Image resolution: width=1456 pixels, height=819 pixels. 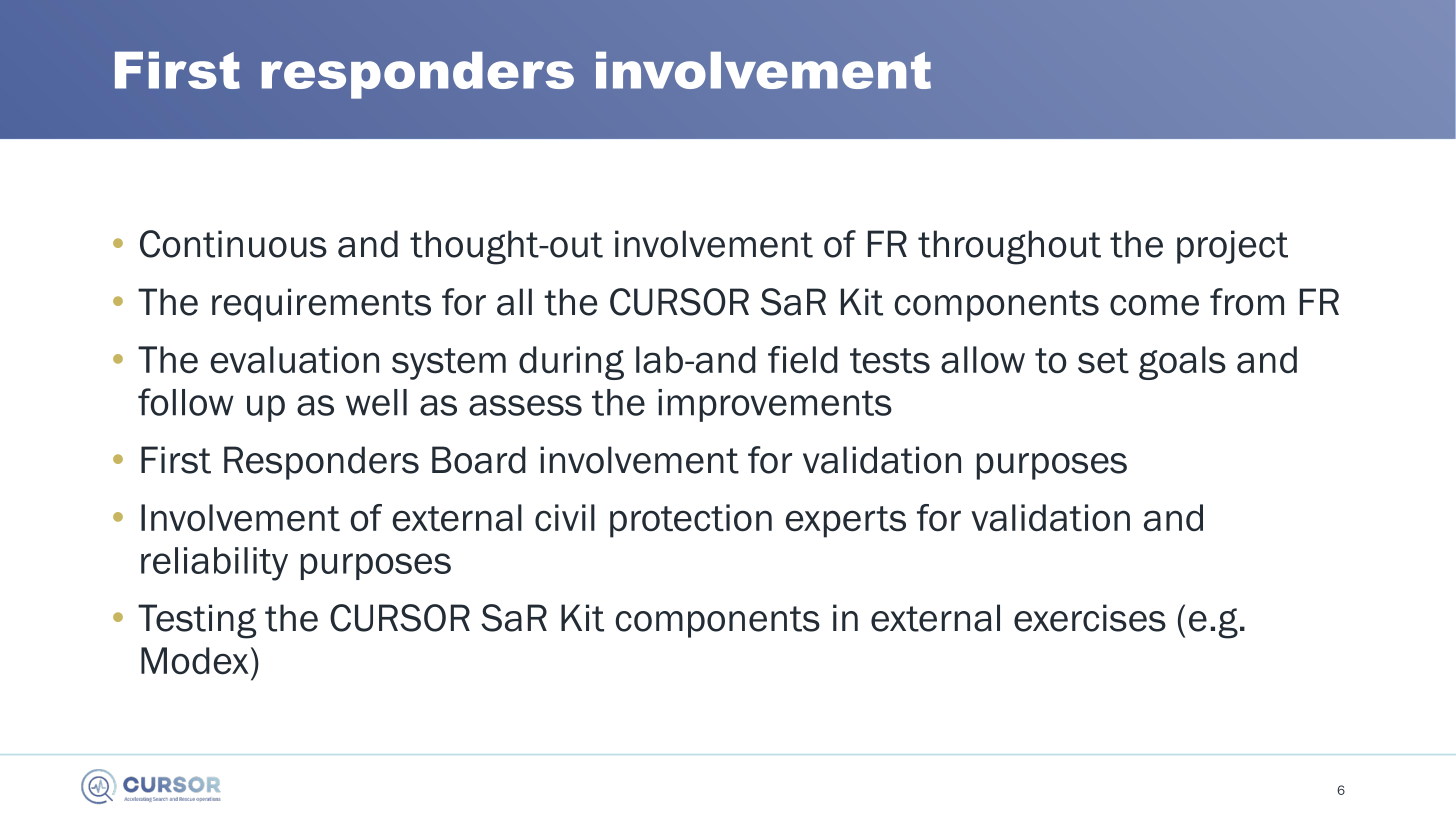 What do you see at coordinates (846, 522) in the document?
I see `experts` at bounding box center [846, 522].
